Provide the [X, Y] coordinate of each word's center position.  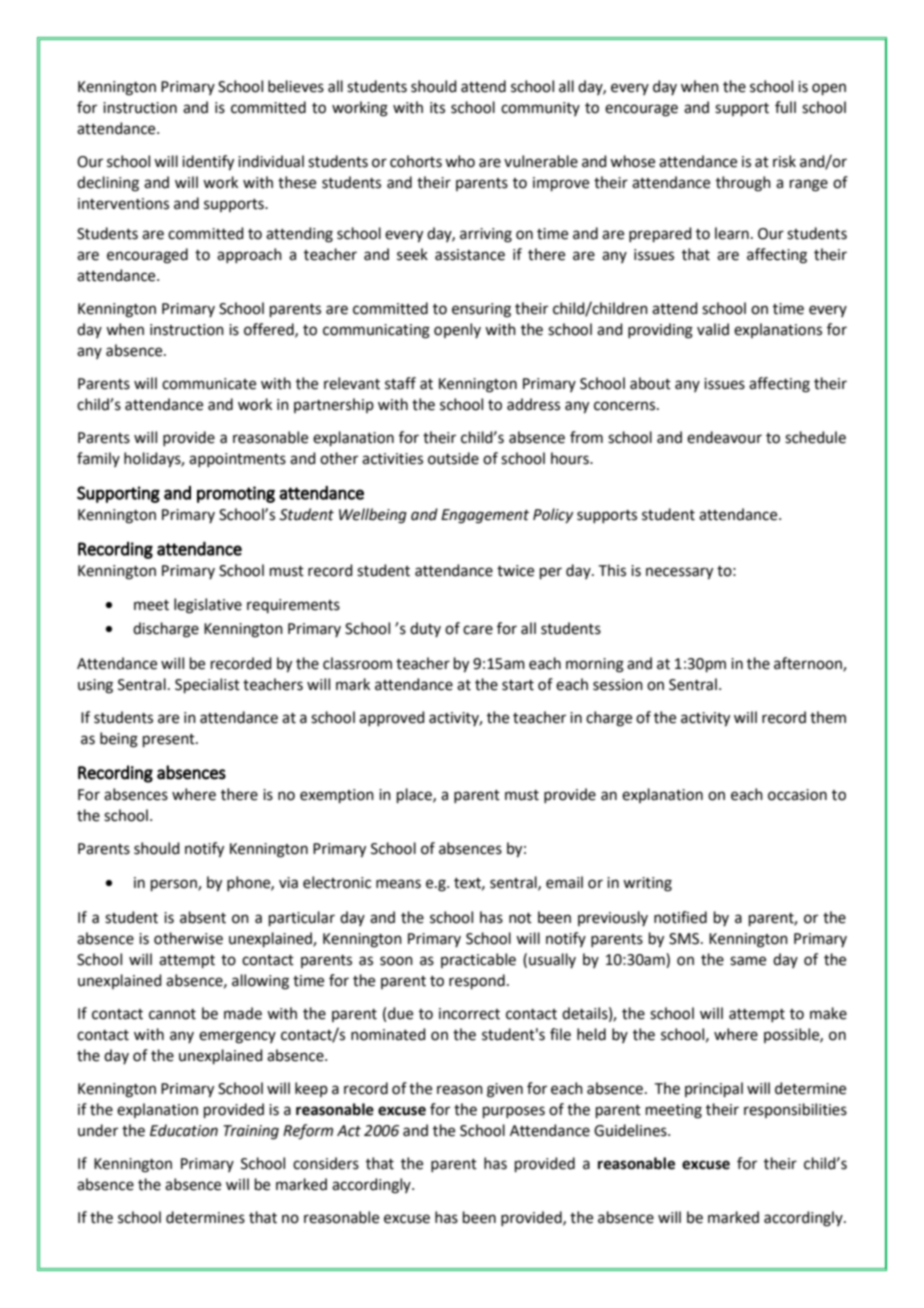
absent [203, 917]
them [828, 717]
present [170, 740]
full [785, 107]
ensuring [481, 310]
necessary [679, 573]
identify [208, 163]
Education [184, 1130]
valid [713, 329]
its [437, 108]
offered [270, 330]
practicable [478, 960]
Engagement [485, 516]
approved [392, 718]
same [748, 961]
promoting [236, 494]
